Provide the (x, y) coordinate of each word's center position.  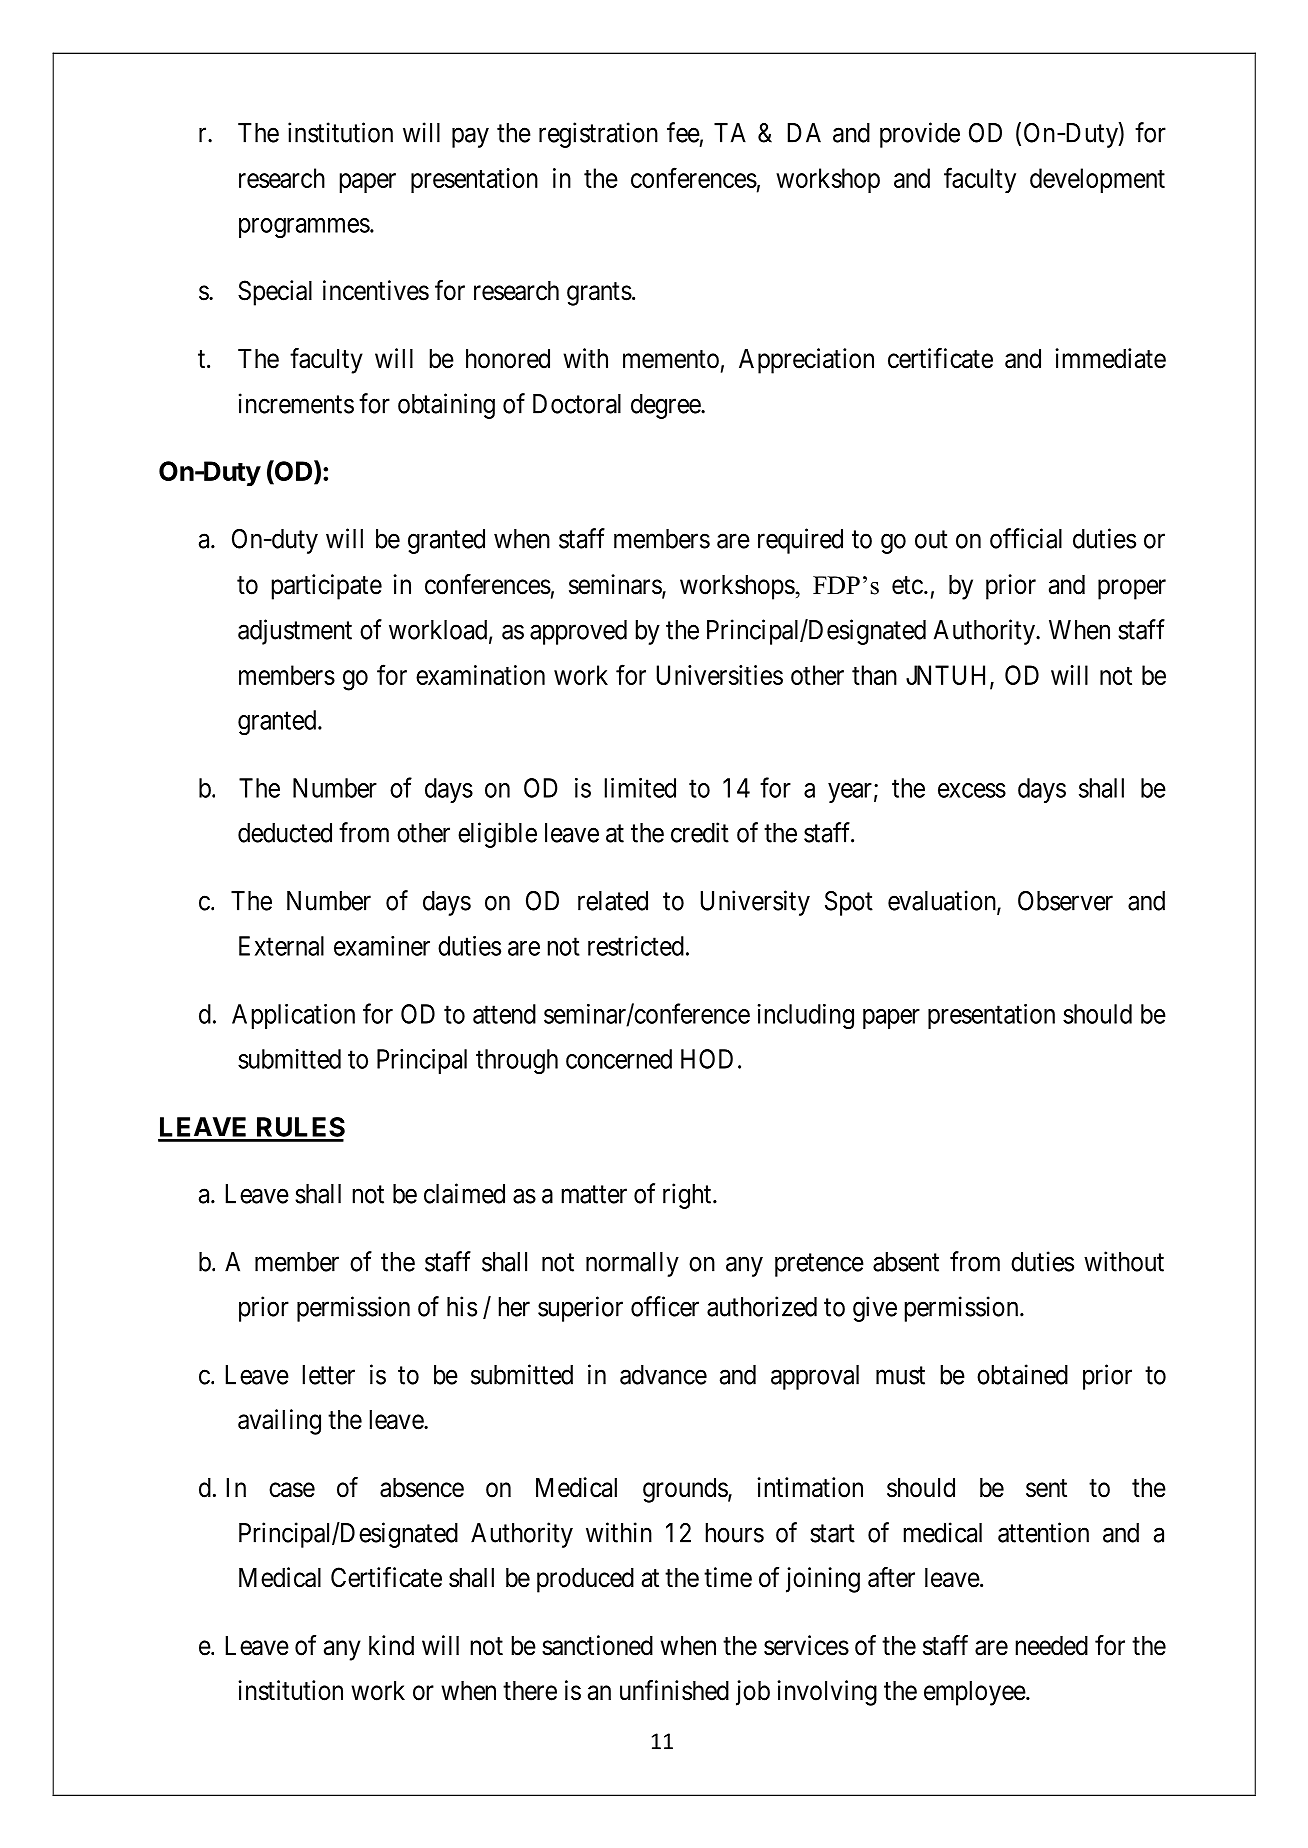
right (688, 1196)
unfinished (674, 1690)
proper (1132, 589)
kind (391, 1645)
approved (578, 632)
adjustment (295, 632)
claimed (464, 1193)
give (875, 1309)
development (1097, 180)
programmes (304, 228)
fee (683, 132)
